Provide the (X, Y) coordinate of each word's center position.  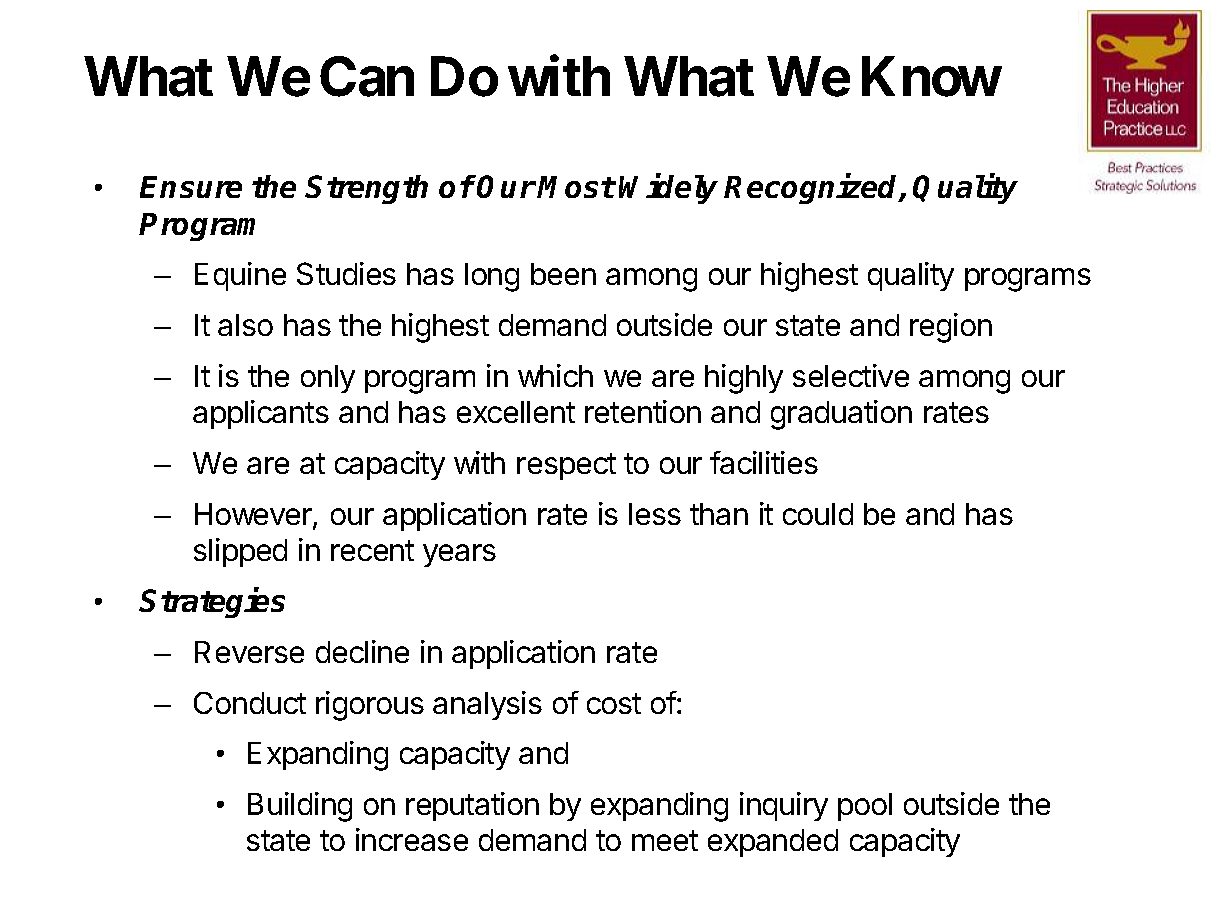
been (563, 274)
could (818, 514)
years (459, 555)
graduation (841, 415)
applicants (261, 414)
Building (300, 807)
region (951, 328)
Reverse (249, 652)
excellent (516, 412)
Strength (366, 189)
